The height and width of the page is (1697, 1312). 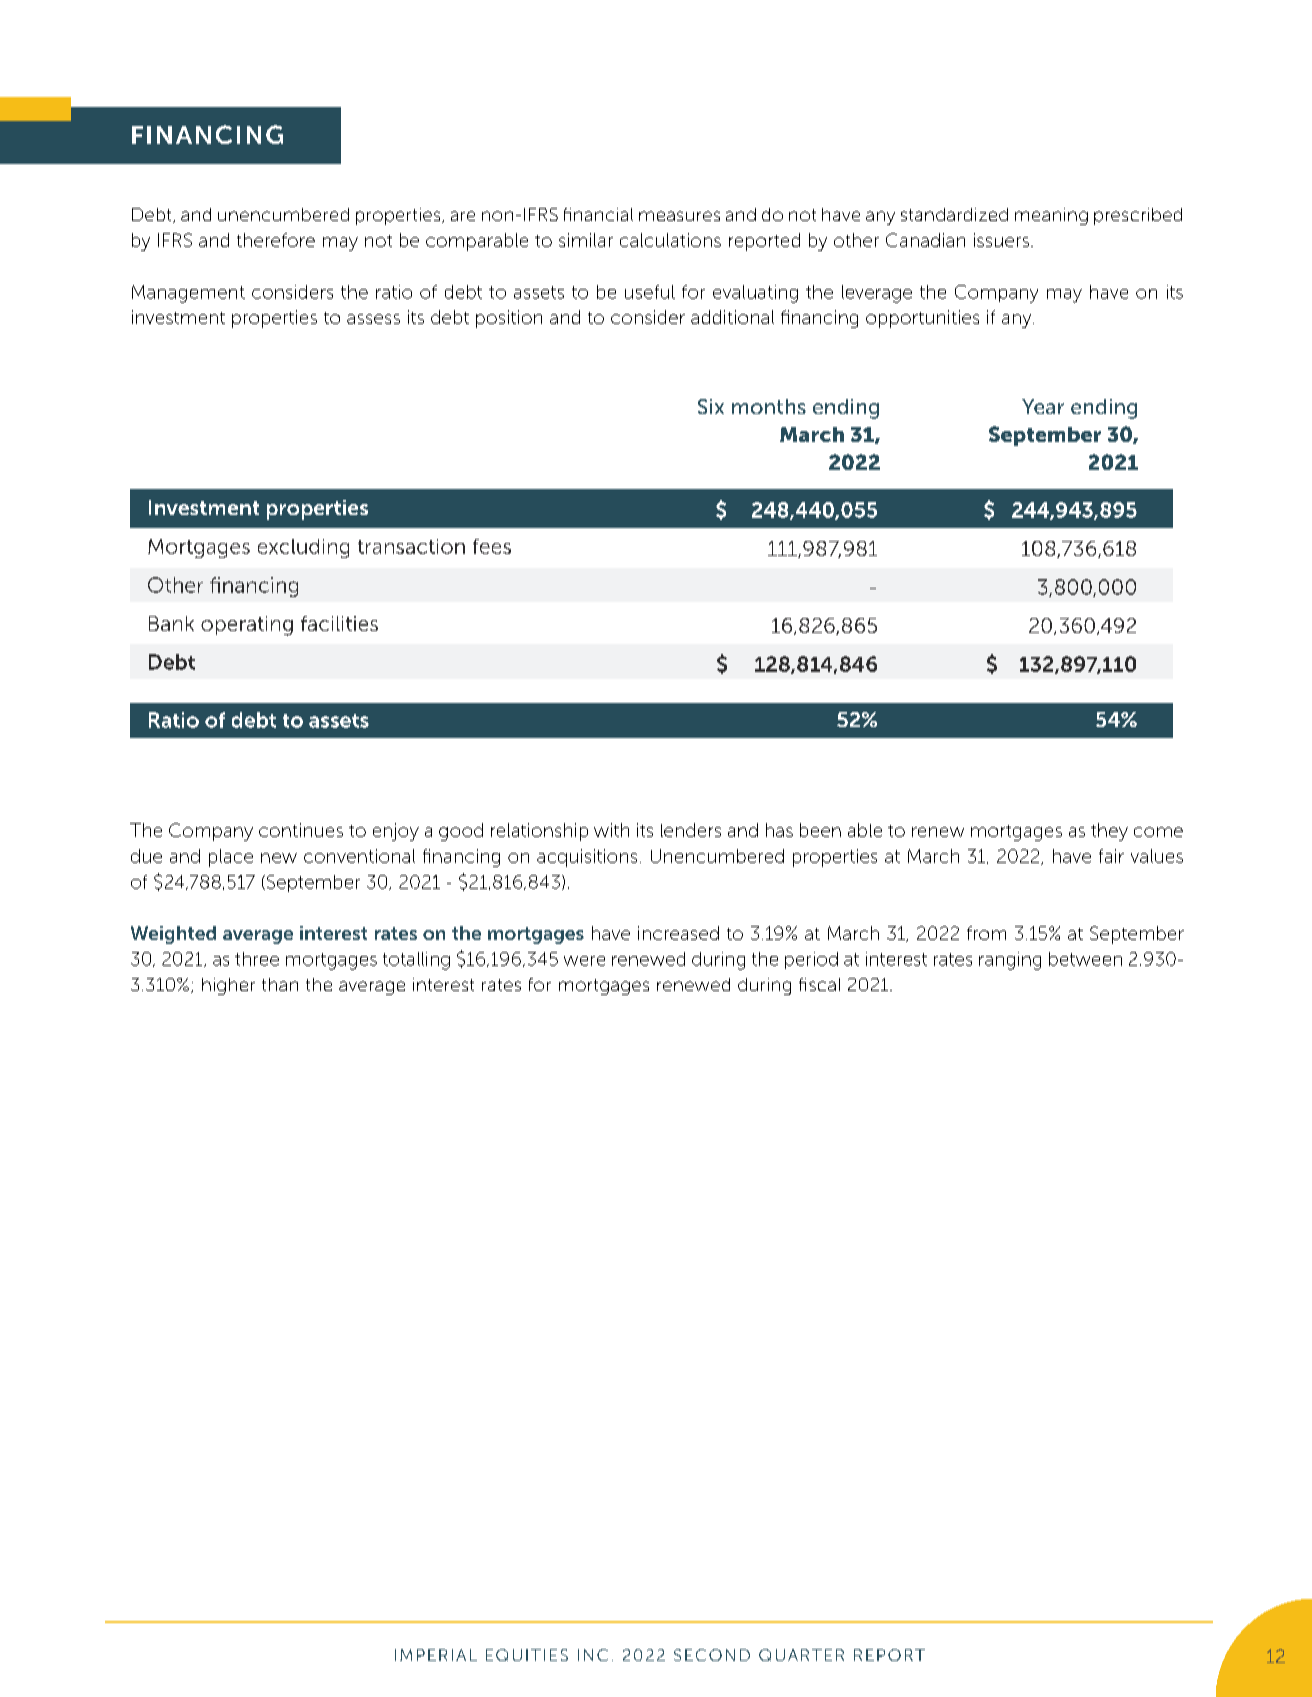 What do you see at coordinates (801, 1655) in the page?
I see `QUARTER` at bounding box center [801, 1655].
